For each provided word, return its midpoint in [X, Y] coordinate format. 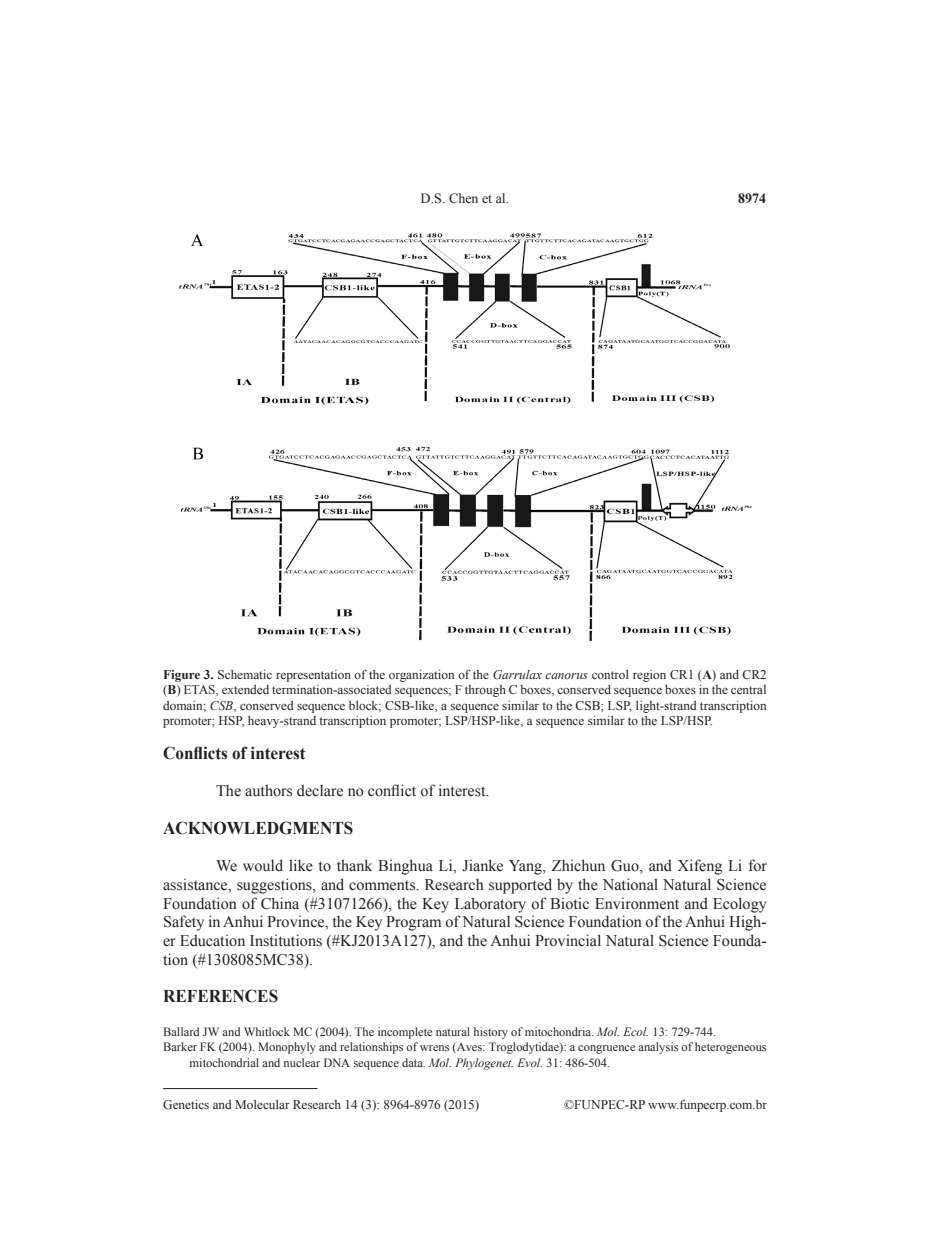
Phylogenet [484, 1064]
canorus [566, 676]
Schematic [245, 674]
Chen [463, 198]
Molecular [262, 1104]
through [485, 691]
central [748, 689]
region [649, 676]
